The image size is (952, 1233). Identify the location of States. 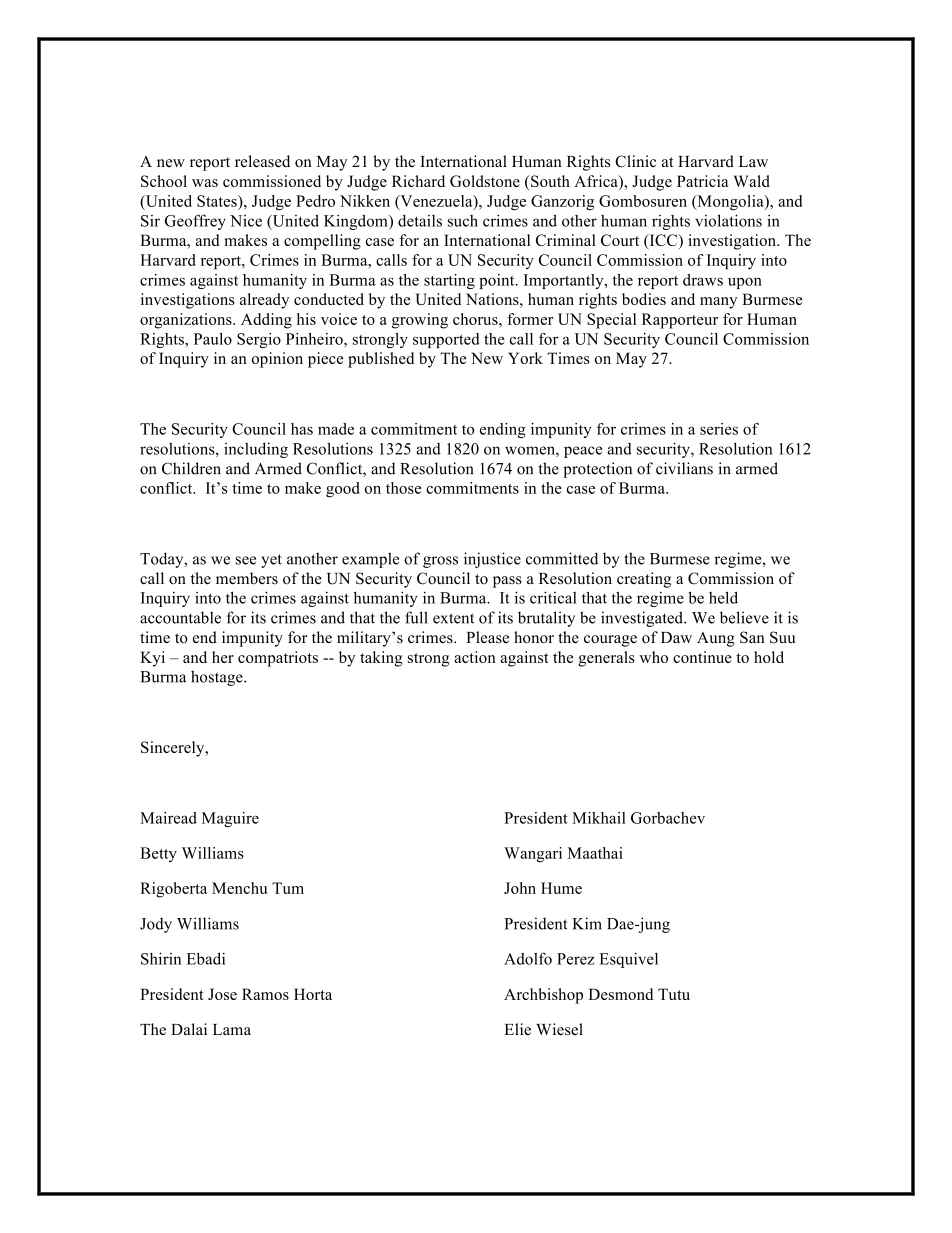
(218, 201).
